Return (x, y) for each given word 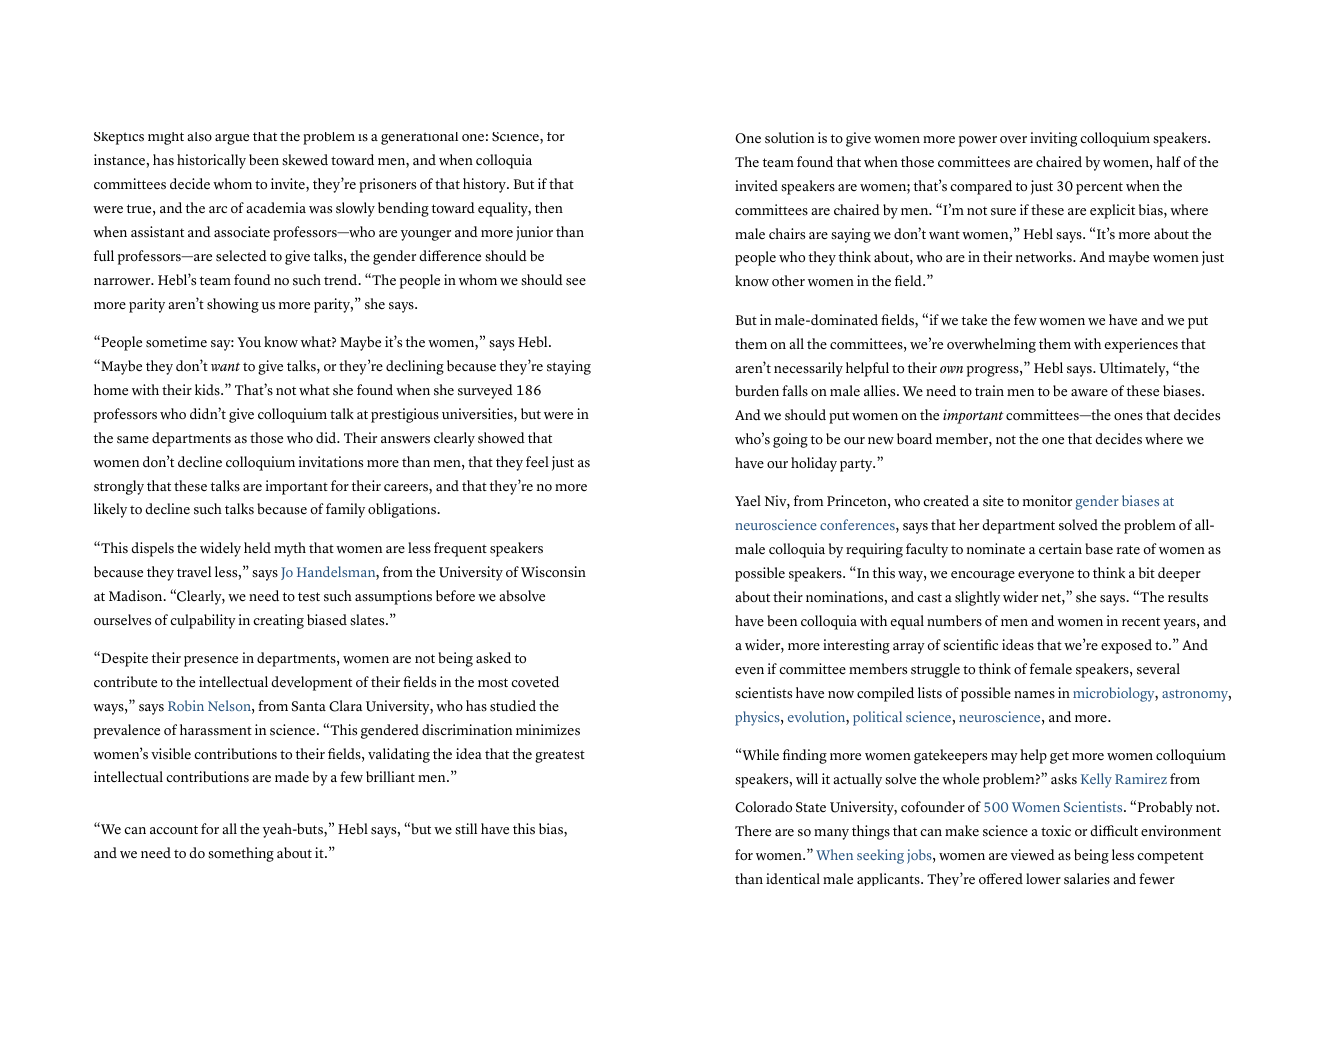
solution (789, 138)
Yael (748, 501)
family (345, 510)
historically (211, 161)
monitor (1047, 501)
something (241, 854)
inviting (1053, 139)
